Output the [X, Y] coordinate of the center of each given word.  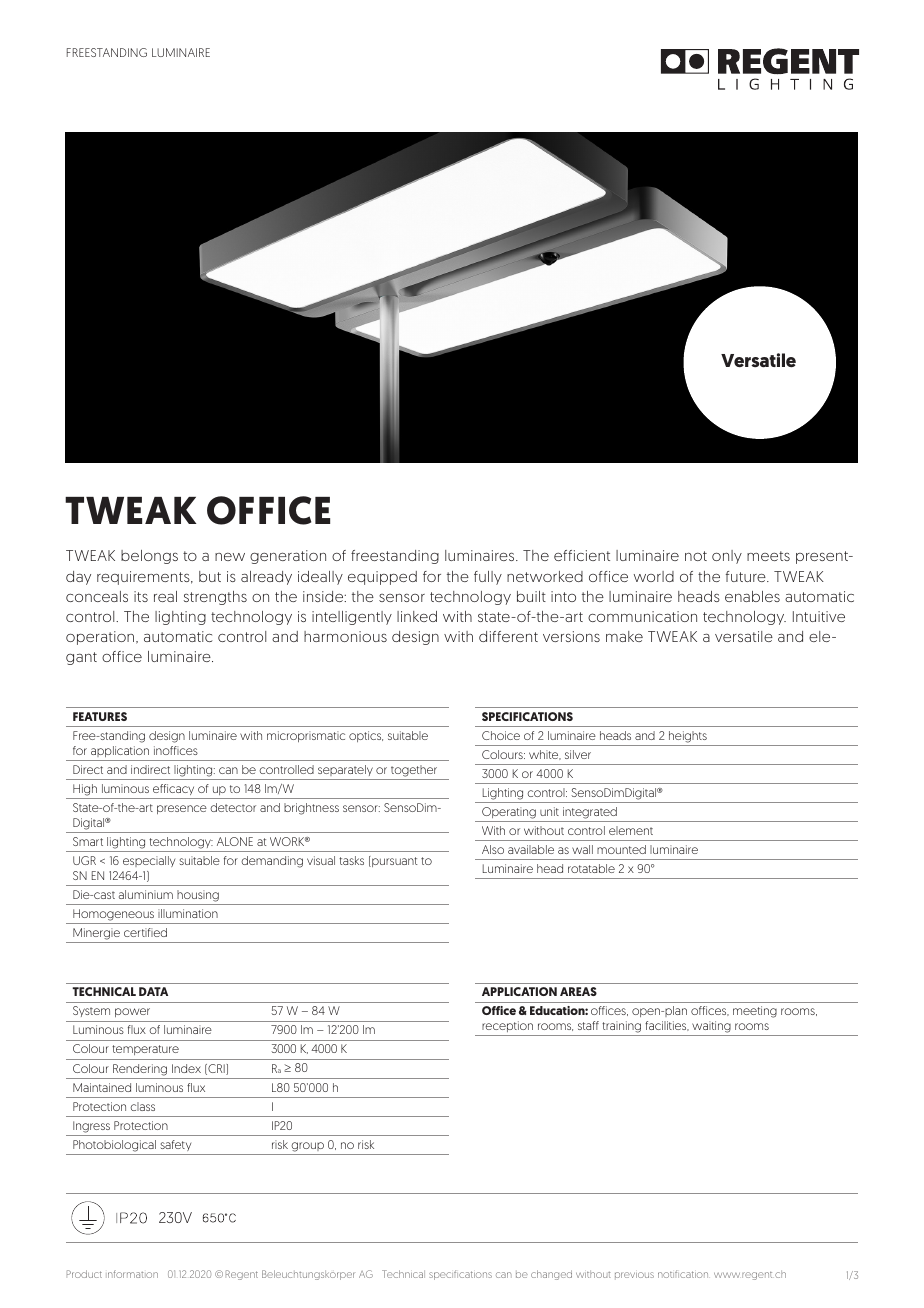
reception [507, 1028]
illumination [188, 913]
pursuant [393, 861]
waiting [711, 1028]
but [210, 576]
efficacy [173, 789]
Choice [501, 735]
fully [488, 578]
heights [688, 737]
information [133, 1274]
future [747, 576]
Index [186, 1068]
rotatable [591, 868]
